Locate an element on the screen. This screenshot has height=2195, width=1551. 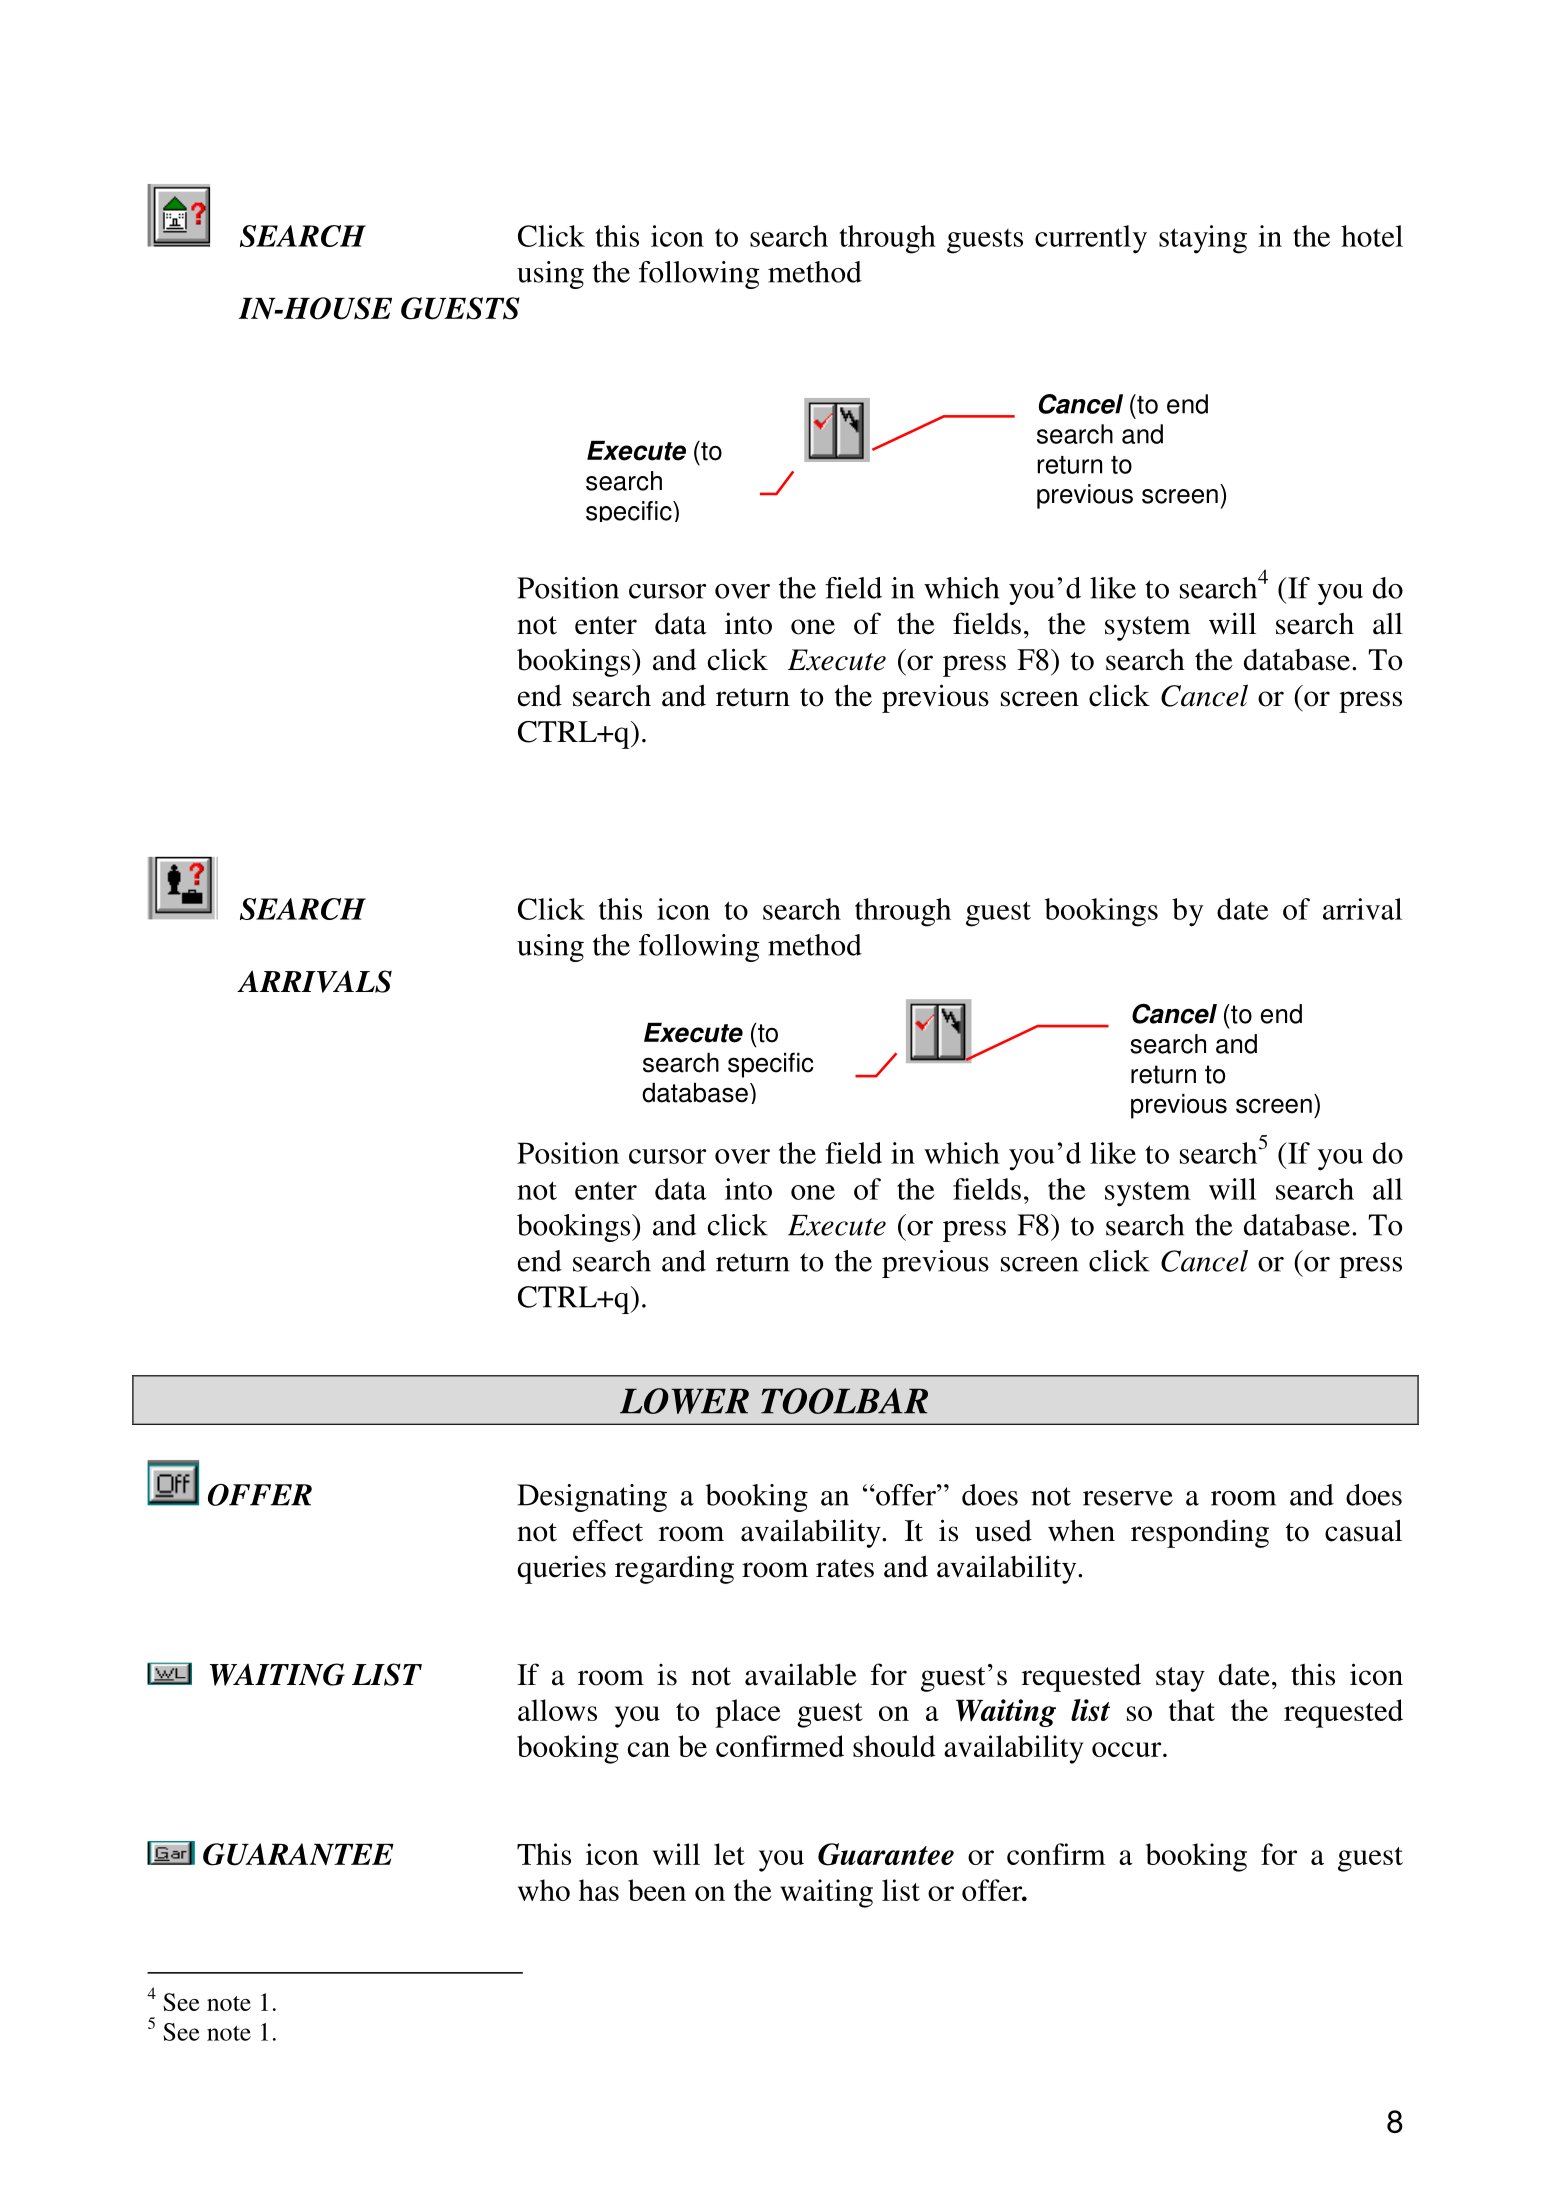
currently is located at coordinates (1091, 239).
